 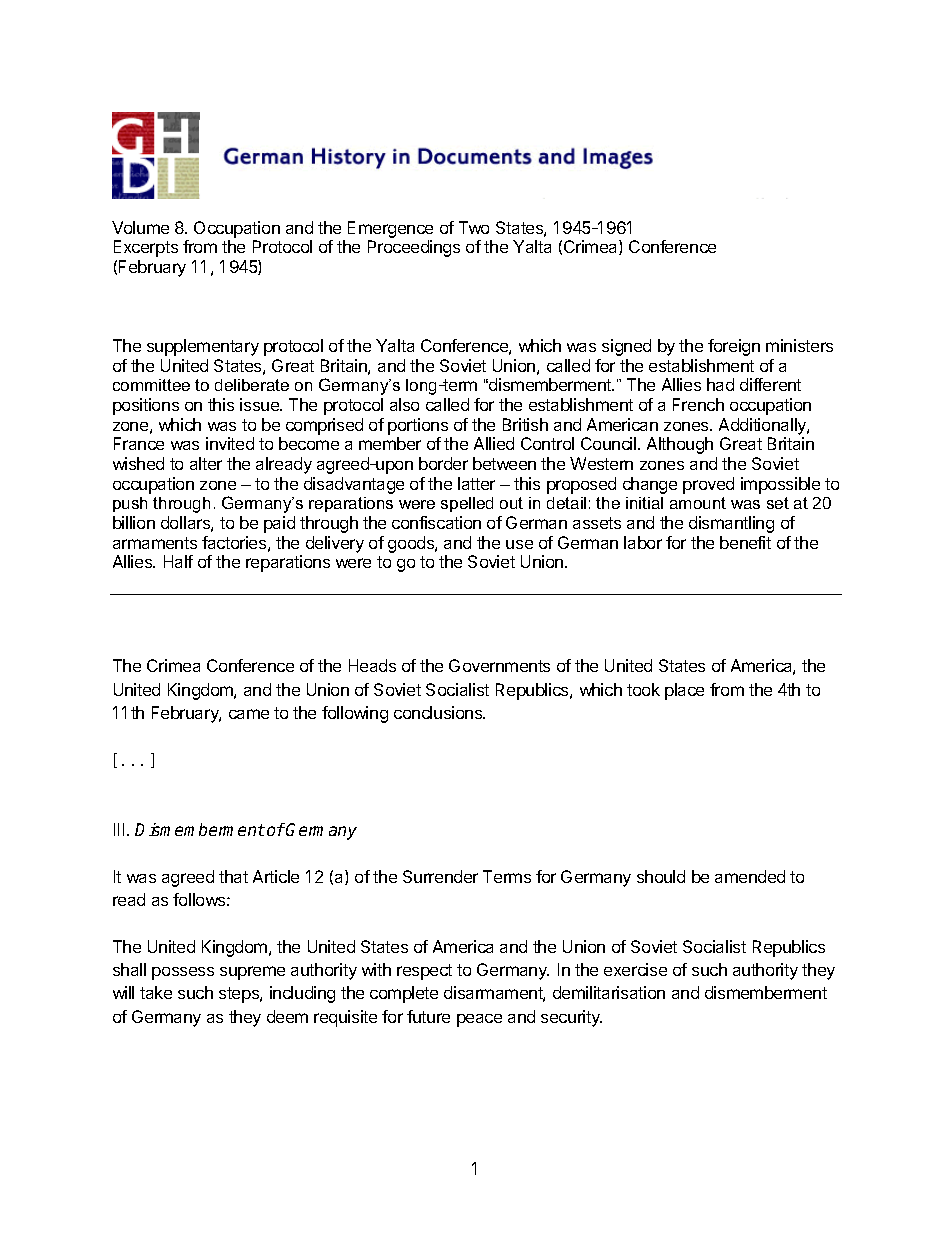 What do you see at coordinates (479, 1020) in the screenshot?
I see `peace` at bounding box center [479, 1020].
